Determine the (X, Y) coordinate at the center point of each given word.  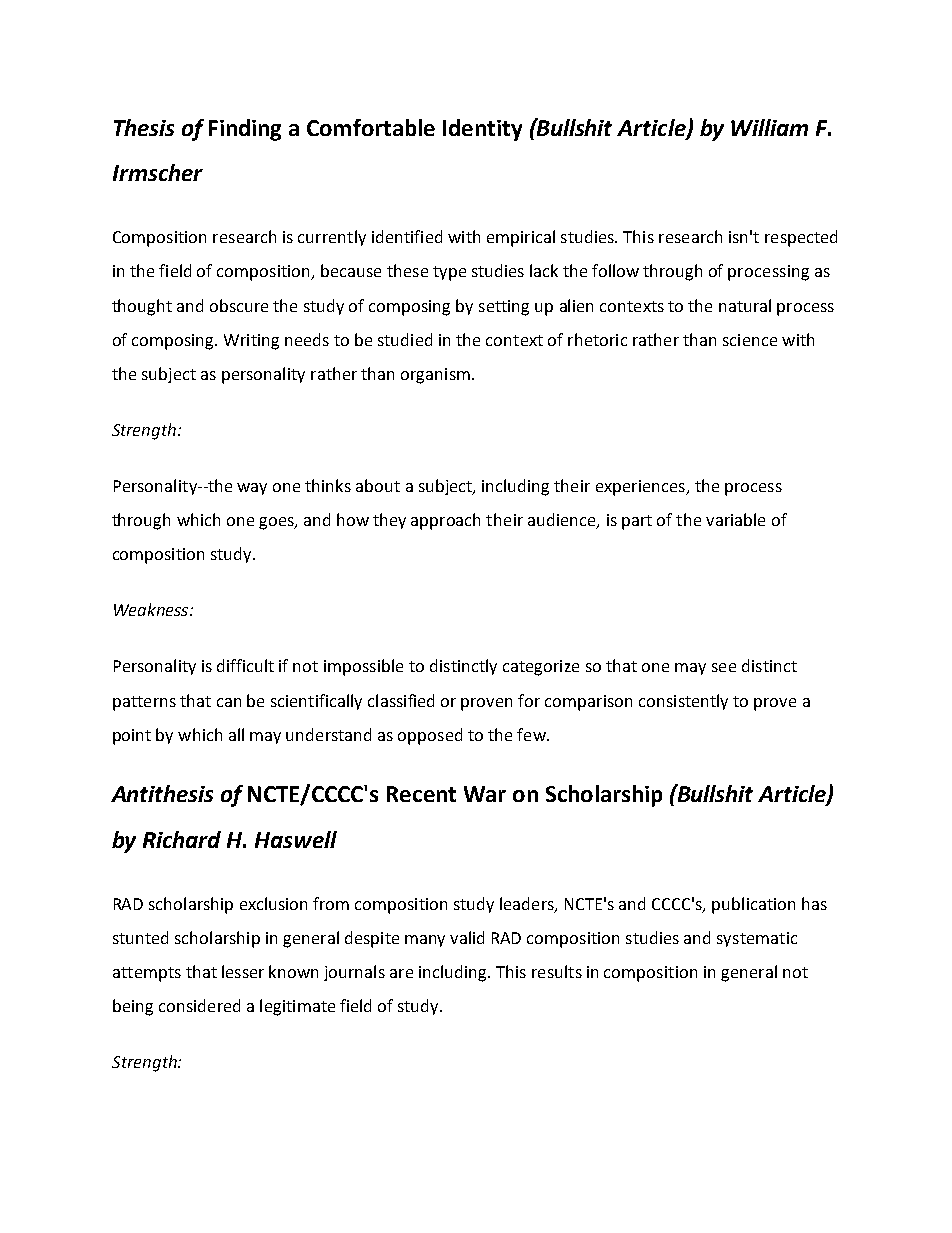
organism (435, 376)
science (750, 340)
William (769, 127)
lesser (243, 971)
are (401, 973)
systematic (757, 939)
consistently (683, 702)
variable (735, 519)
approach (445, 521)
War (485, 794)
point (132, 737)
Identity (482, 130)
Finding (245, 130)
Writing (251, 342)
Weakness (152, 609)
